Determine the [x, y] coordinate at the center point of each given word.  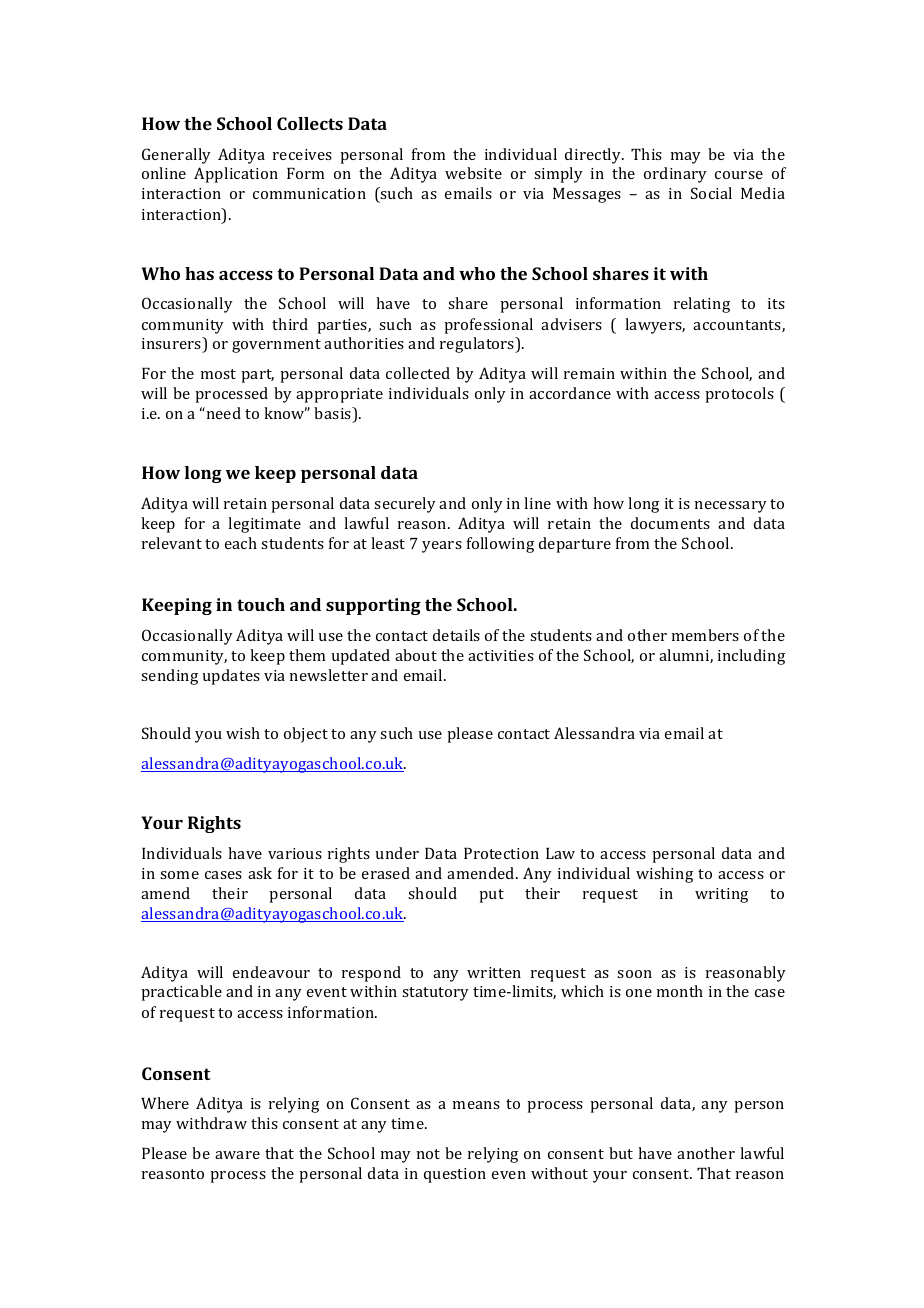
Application [236, 175]
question [455, 1175]
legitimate [264, 525]
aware [237, 1155]
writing [721, 895]
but [621, 1153]
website [473, 173]
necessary [731, 507]
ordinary [675, 175]
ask [260, 873]
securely [405, 505]
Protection [501, 853]
